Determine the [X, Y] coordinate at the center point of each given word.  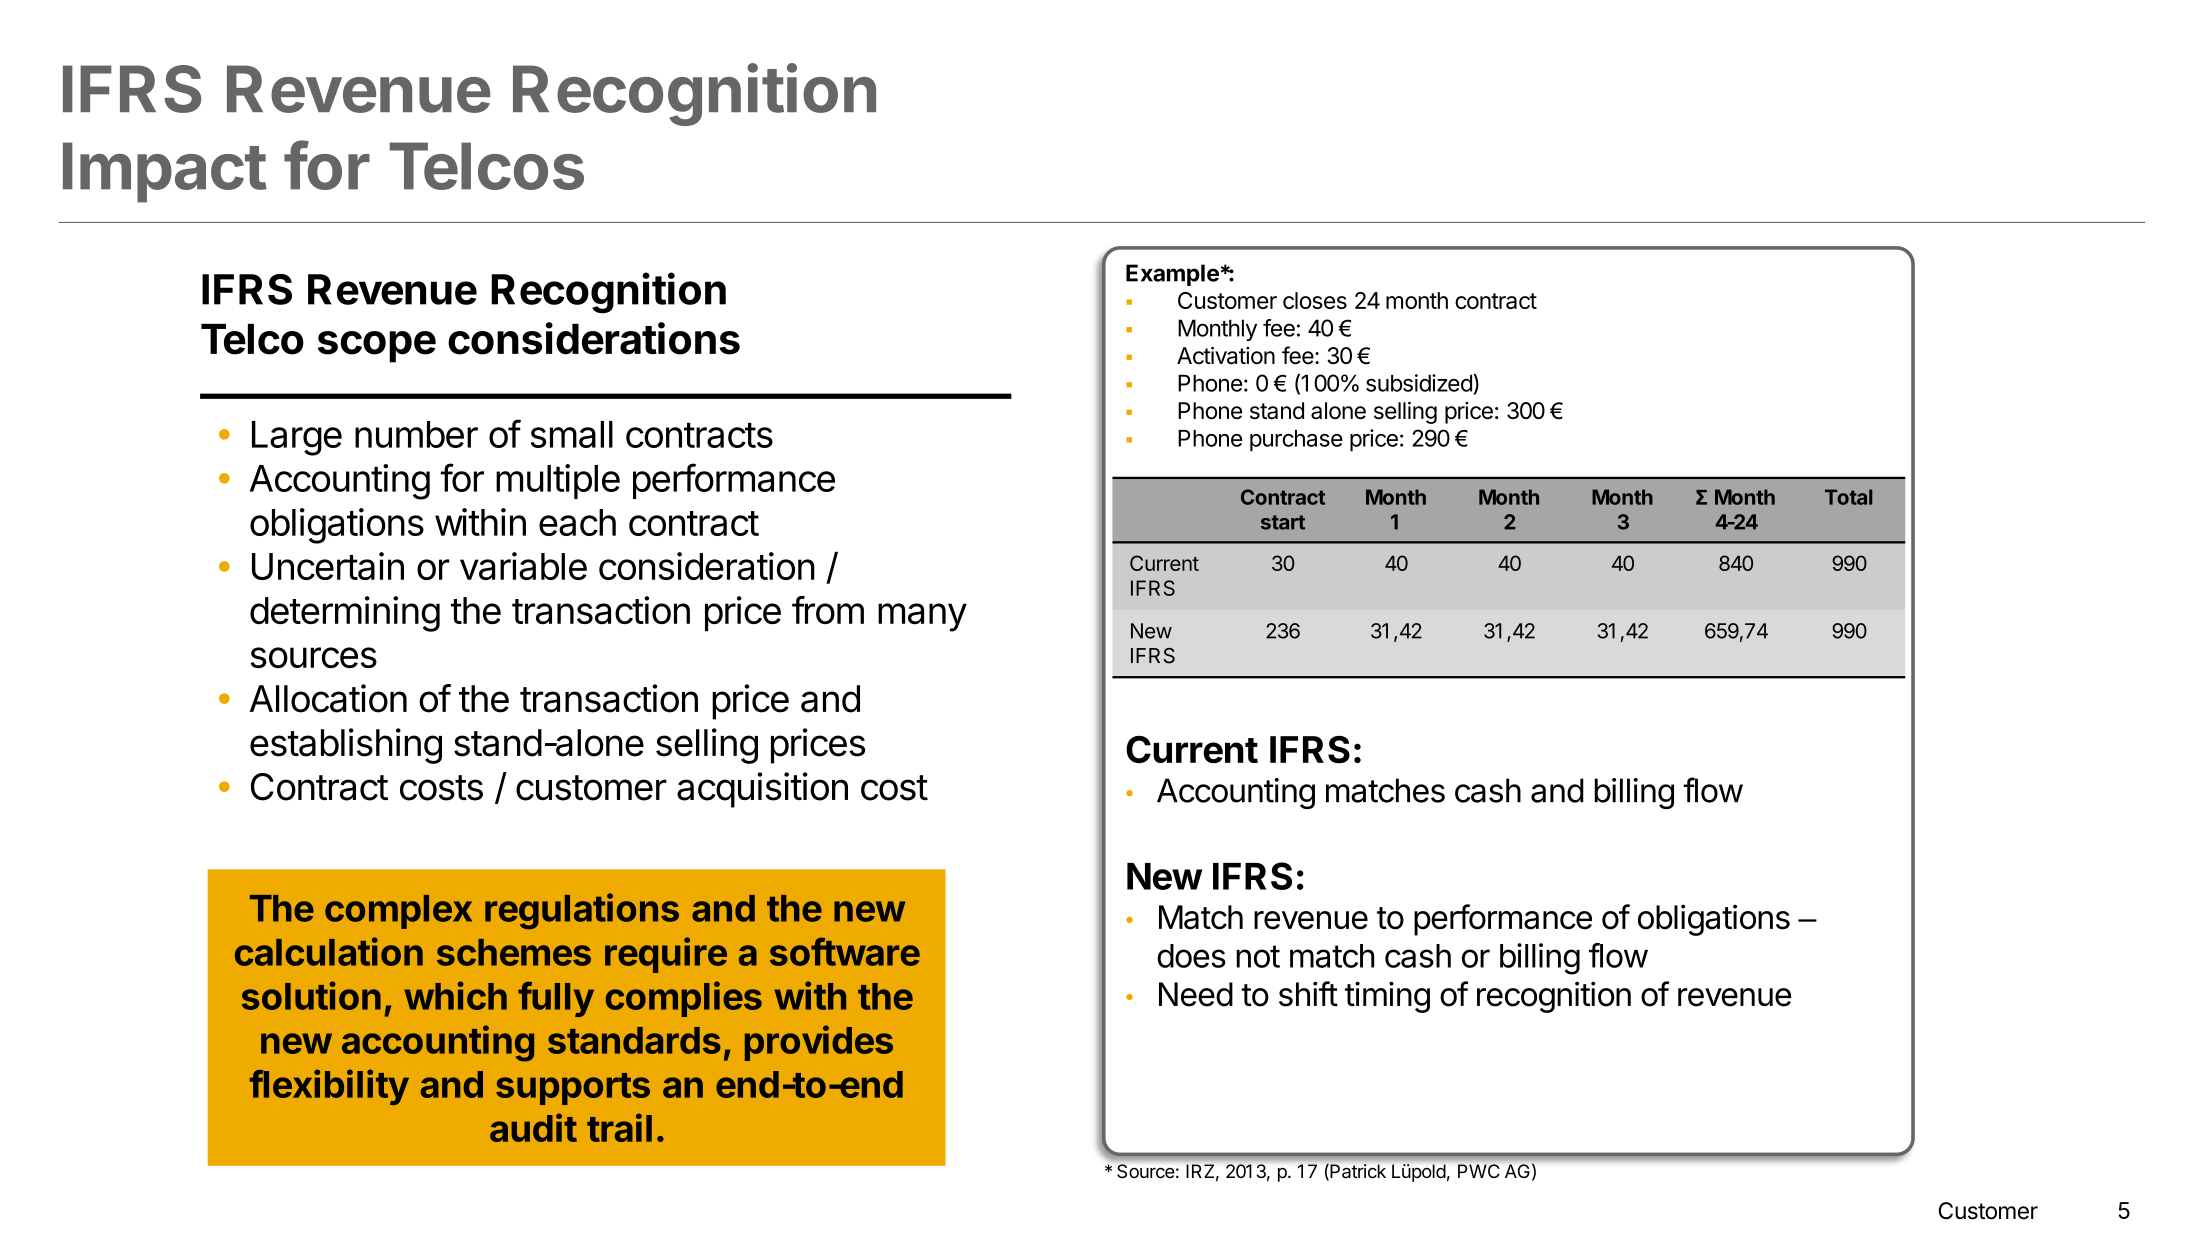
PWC [1479, 1171]
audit [533, 1127]
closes [1315, 300]
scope [377, 347]
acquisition [762, 790]
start [1283, 522]
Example [1172, 275]
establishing [346, 746]
